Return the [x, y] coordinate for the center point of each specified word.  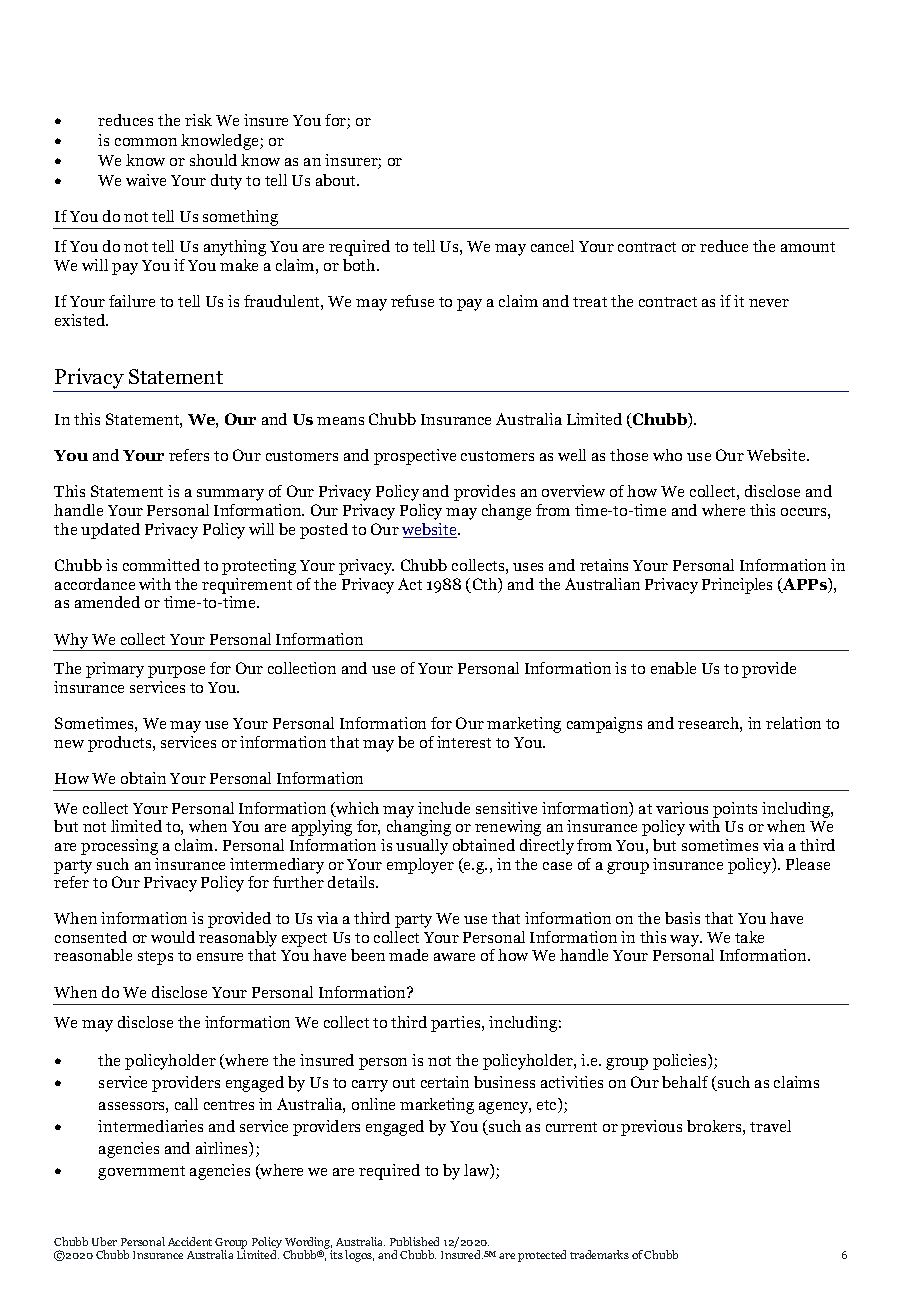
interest [464, 742]
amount [808, 247]
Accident [190, 1241]
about [337, 180]
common [146, 142]
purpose [176, 672]
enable [673, 668]
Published [414, 1241]
